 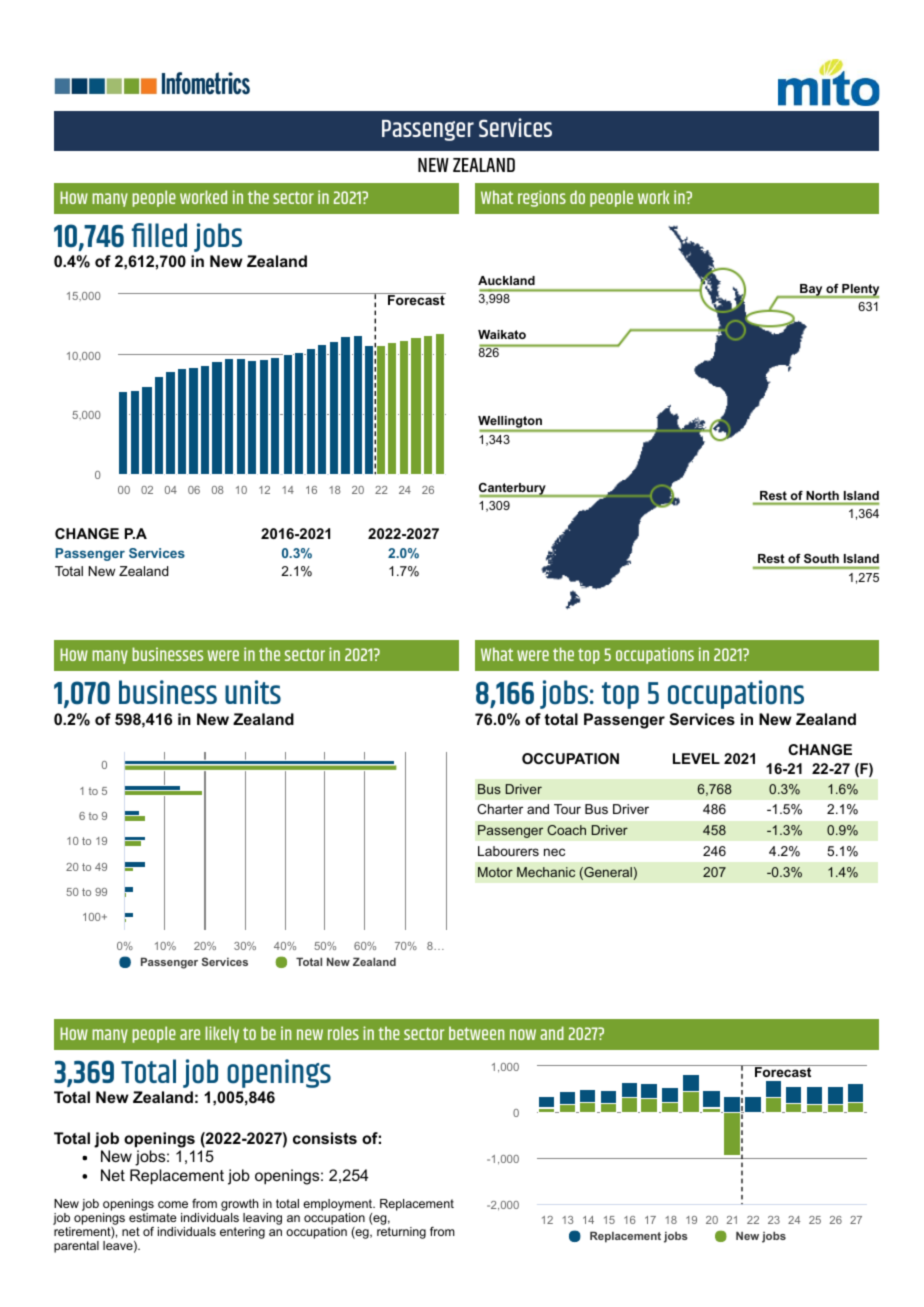 What do you see at coordinates (401, 1233) in the screenshot?
I see `returning` at bounding box center [401, 1233].
